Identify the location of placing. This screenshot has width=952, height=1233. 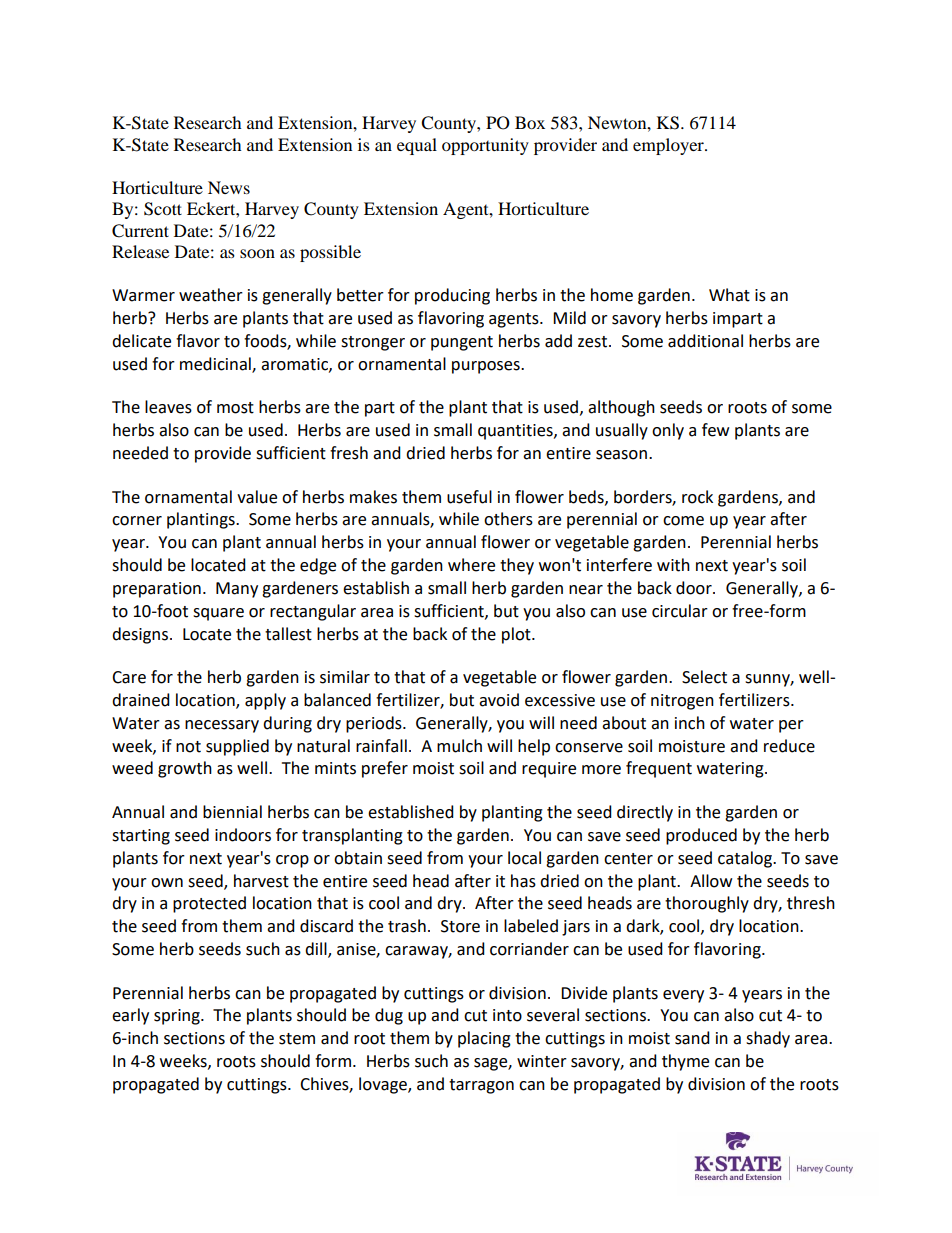
(484, 1039).
